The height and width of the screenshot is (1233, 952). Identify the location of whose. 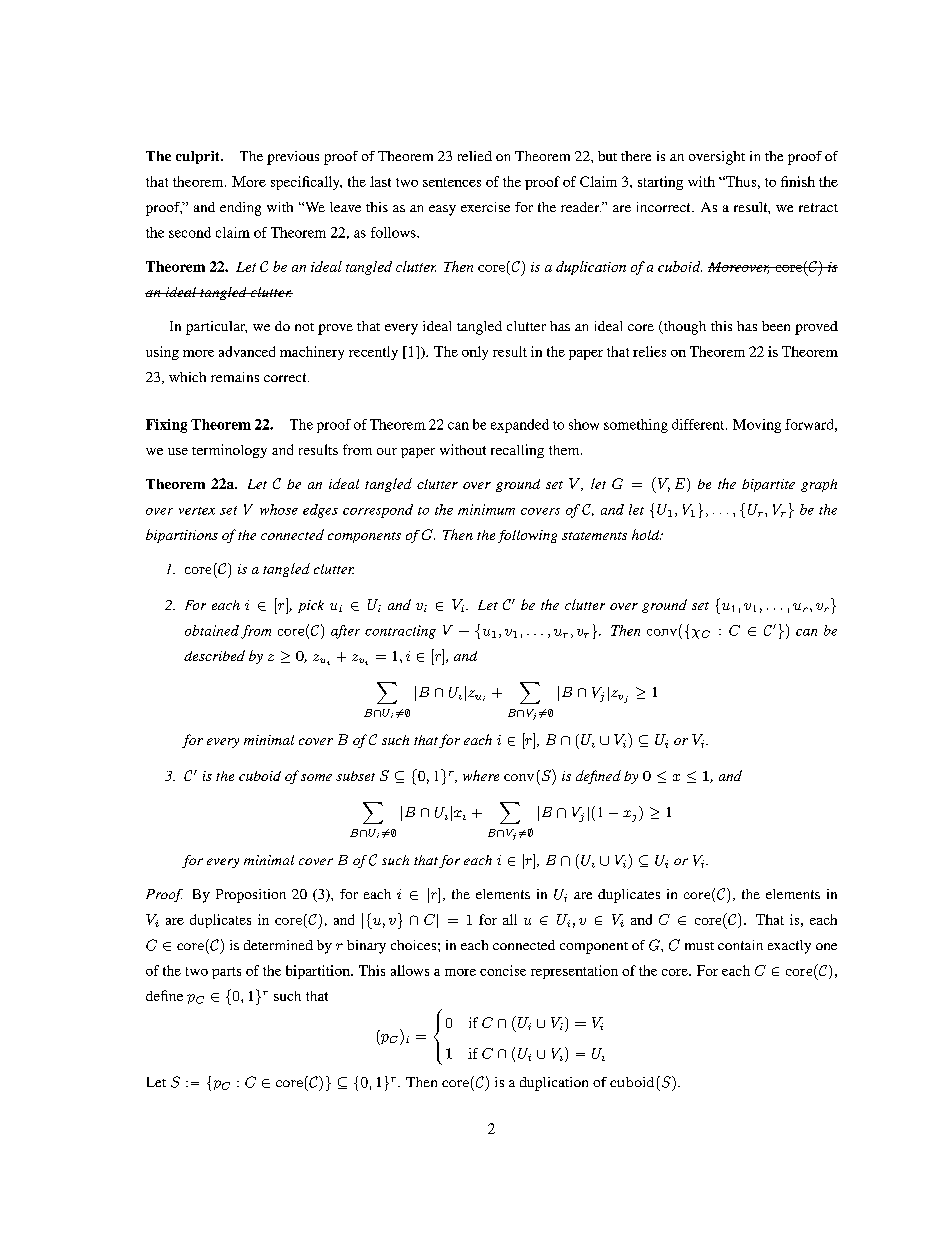
(279, 509).
